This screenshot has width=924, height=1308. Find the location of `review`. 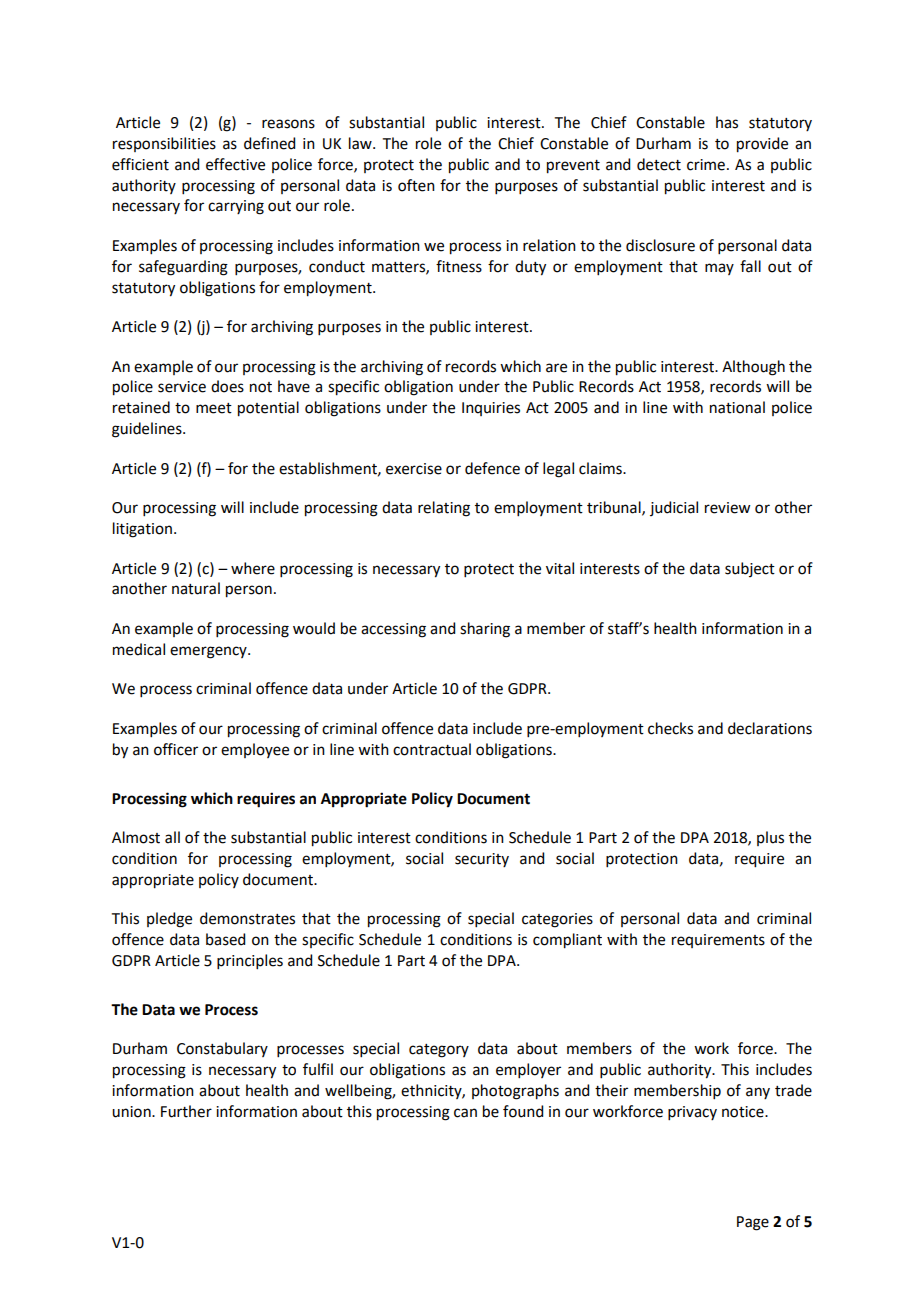

review is located at coordinates (727, 508).
